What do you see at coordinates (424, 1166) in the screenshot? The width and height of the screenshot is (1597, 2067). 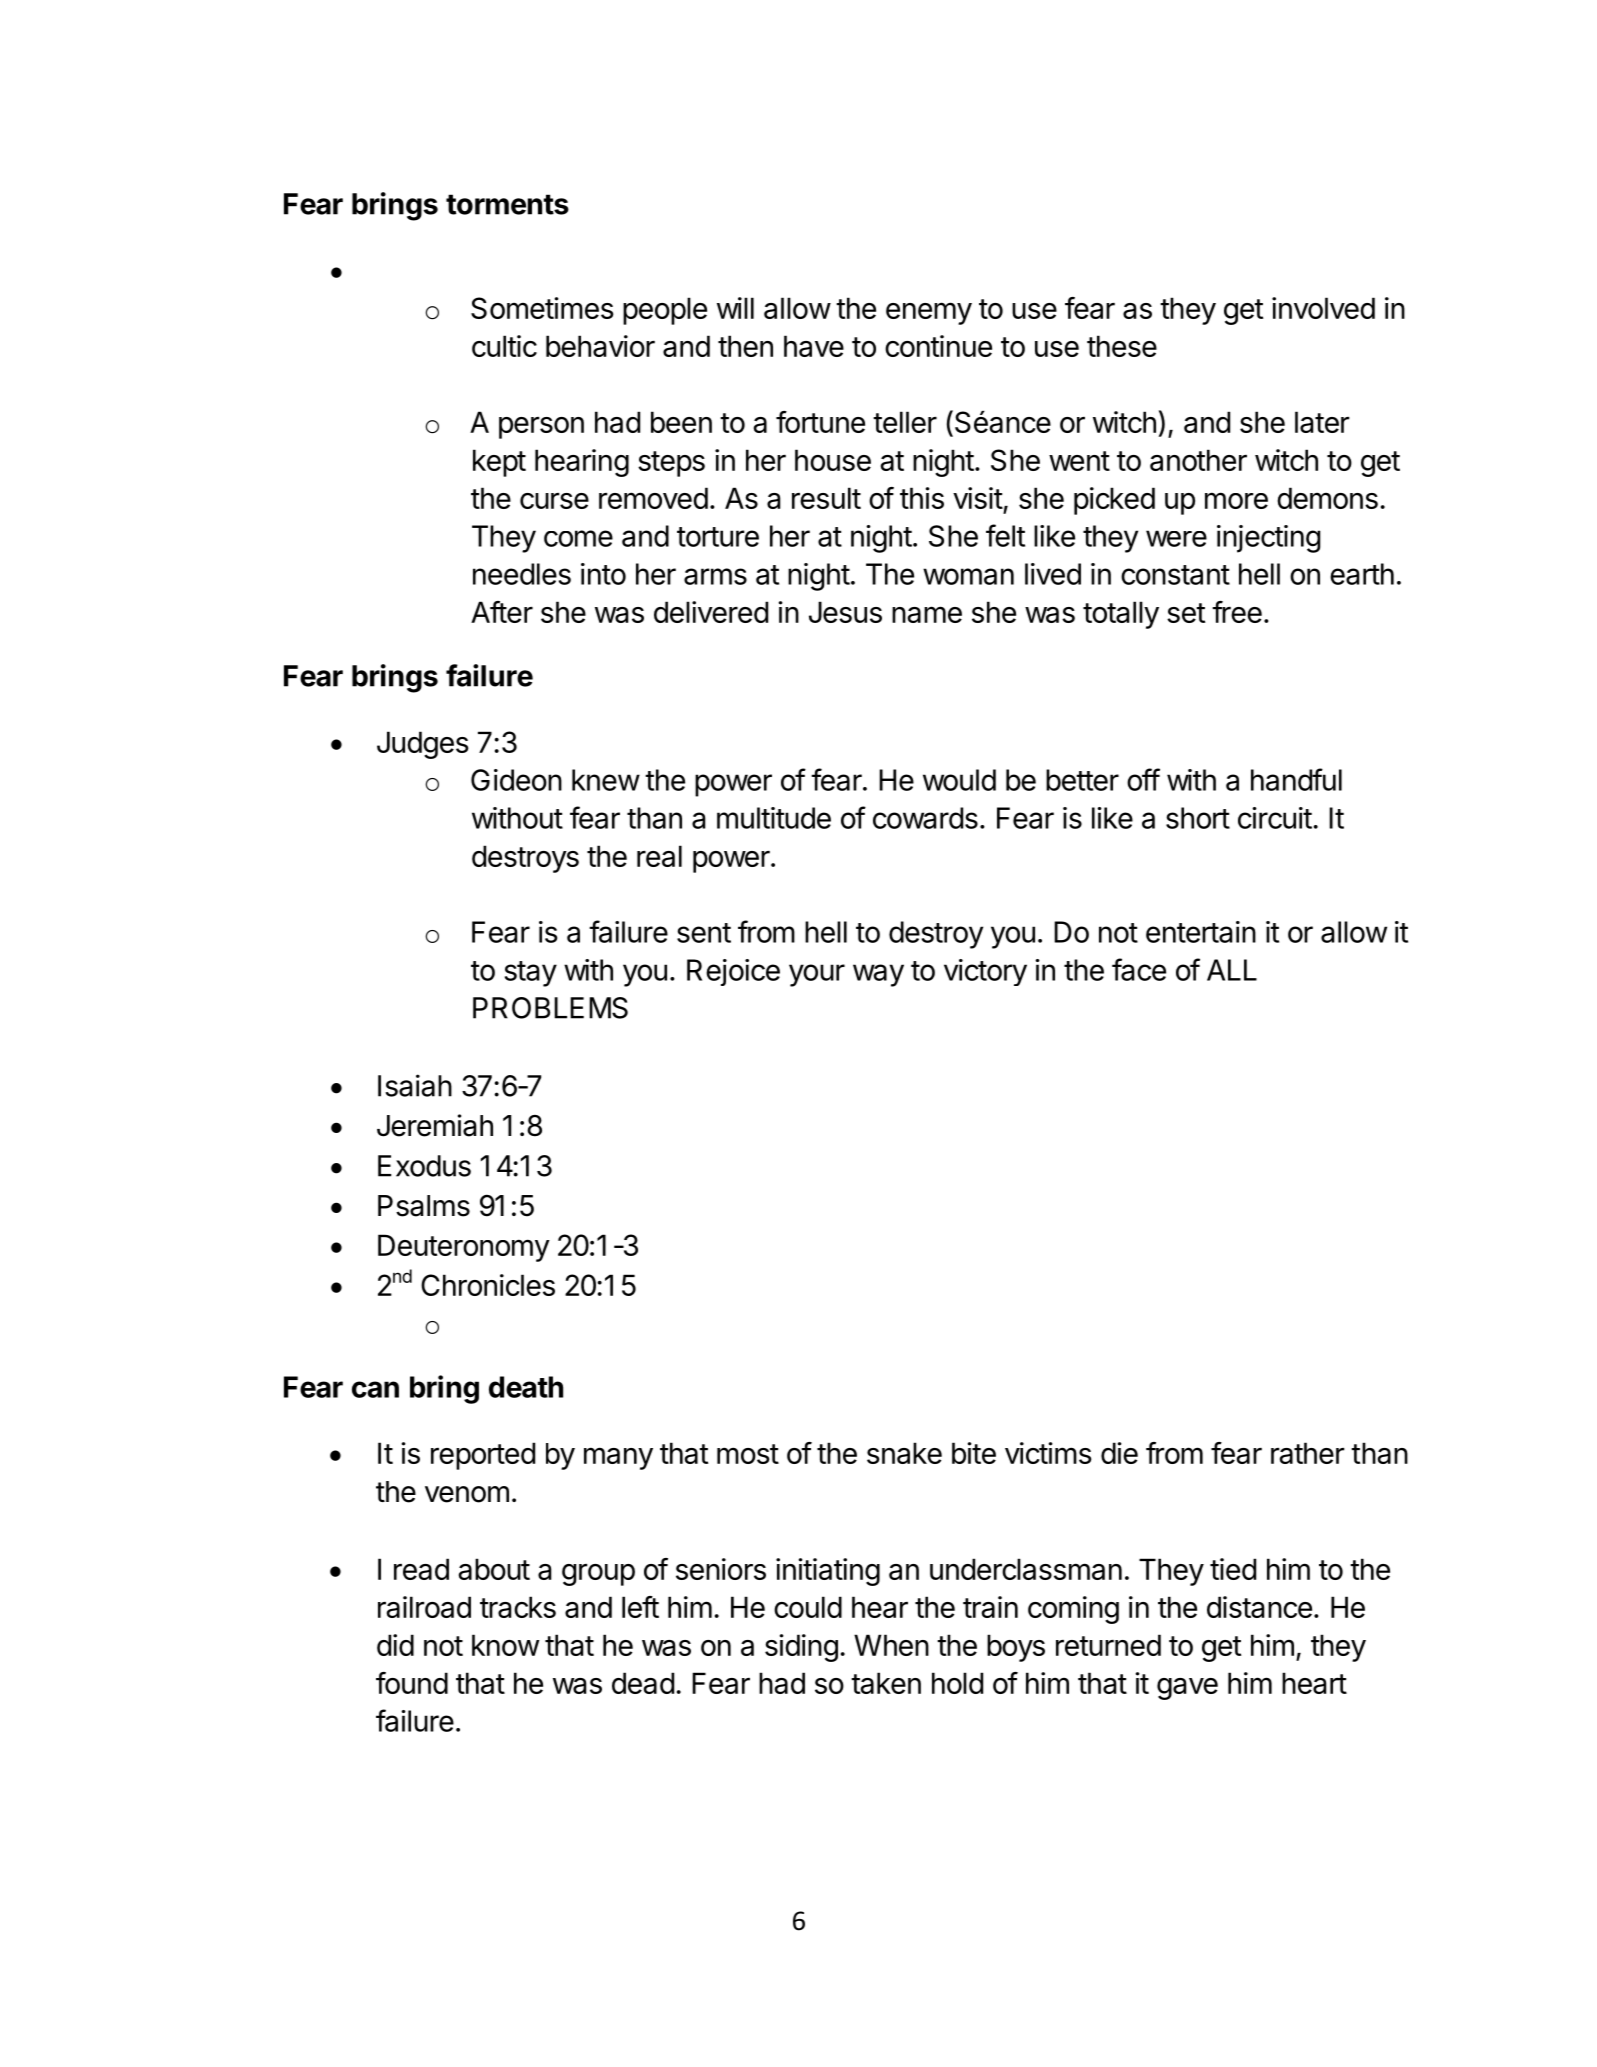 I see `Exodus` at bounding box center [424, 1166].
